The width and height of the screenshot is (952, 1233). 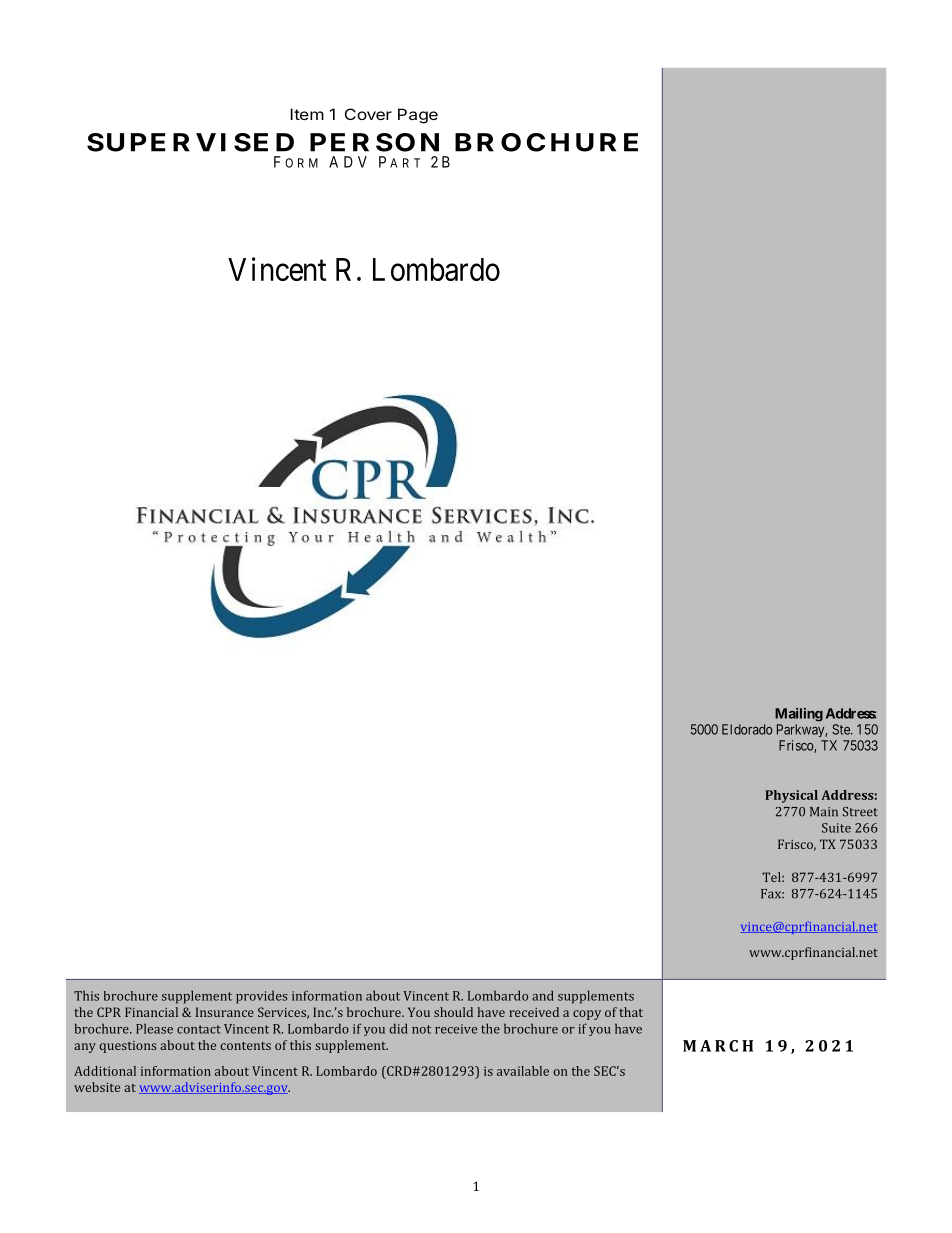 What do you see at coordinates (523, 1071) in the screenshot?
I see `available` at bounding box center [523, 1071].
